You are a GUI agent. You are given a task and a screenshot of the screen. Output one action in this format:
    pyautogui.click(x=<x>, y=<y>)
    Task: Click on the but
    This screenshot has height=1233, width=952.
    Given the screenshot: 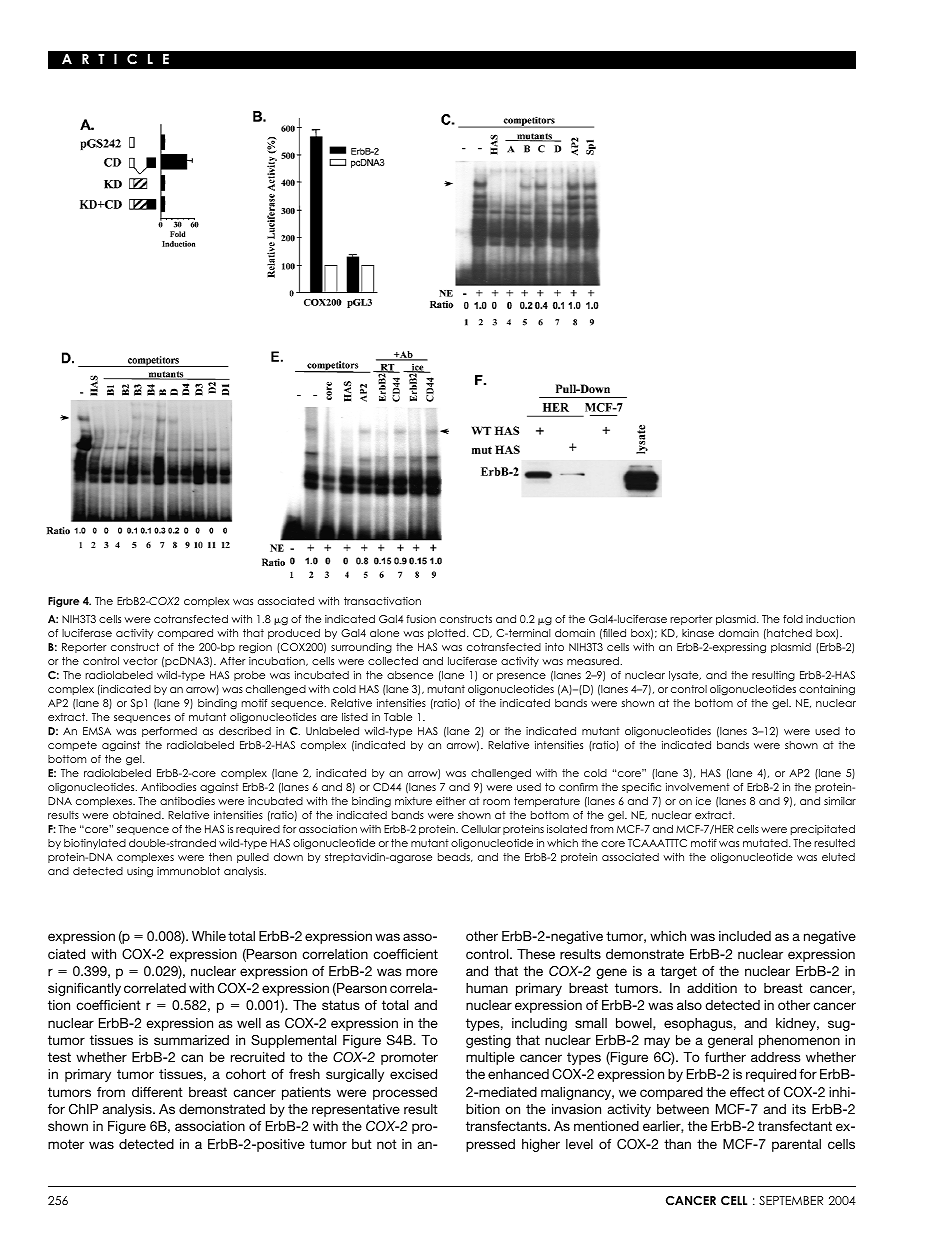 What is the action you would take?
    pyautogui.click(x=362, y=1144)
